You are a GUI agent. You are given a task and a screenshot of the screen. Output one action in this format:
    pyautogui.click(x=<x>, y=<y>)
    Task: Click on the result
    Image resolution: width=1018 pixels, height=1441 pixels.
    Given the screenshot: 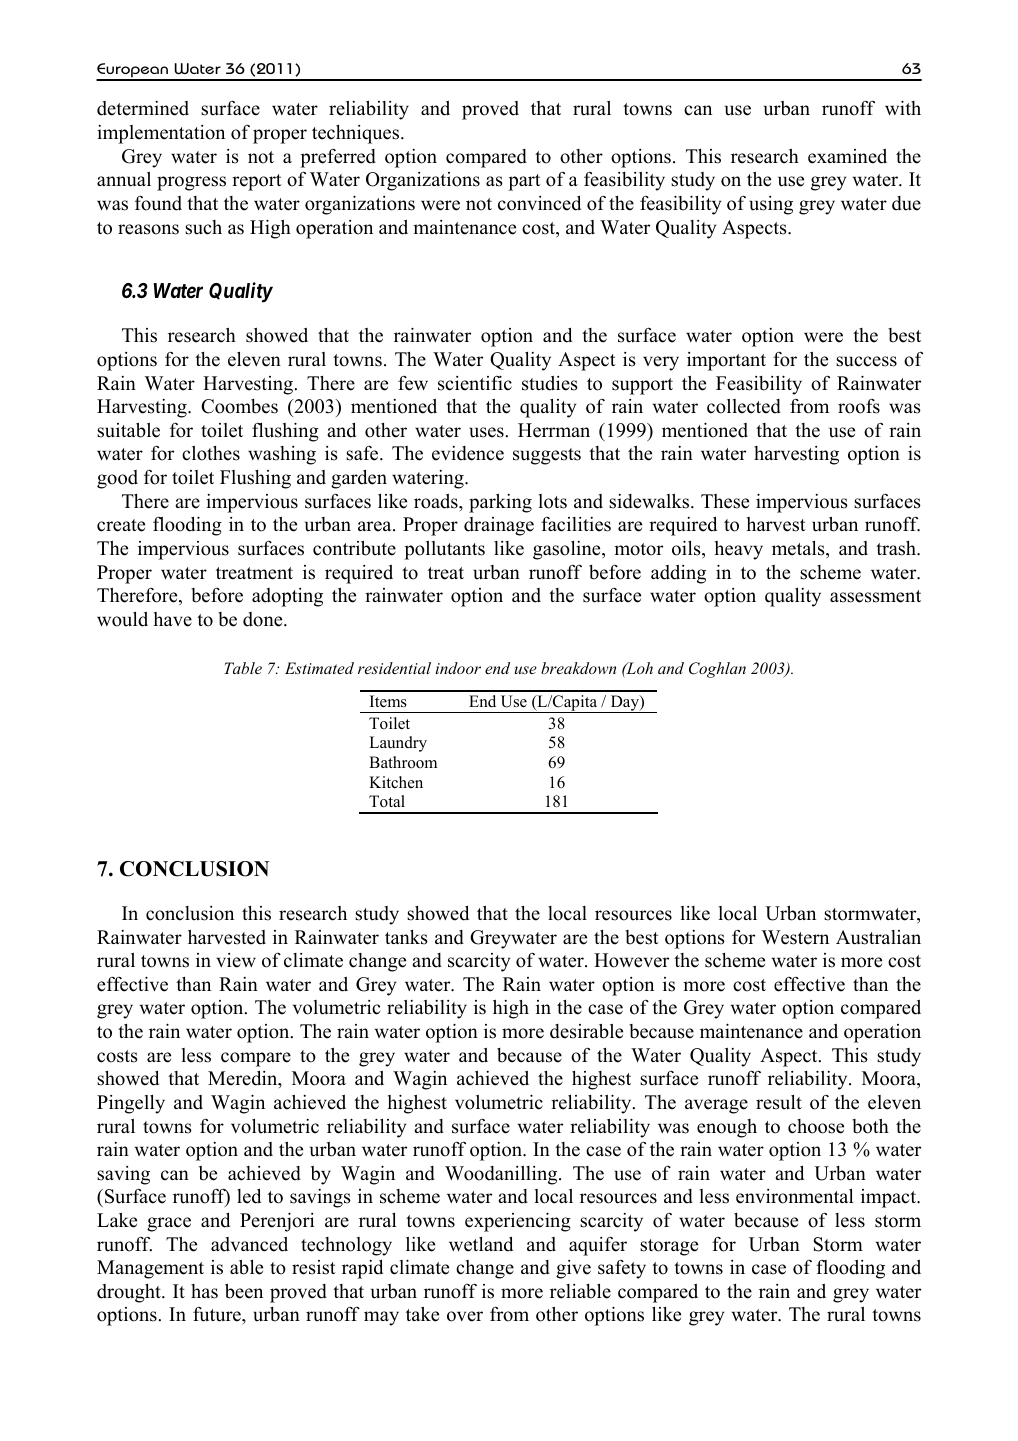 What is the action you would take?
    pyautogui.click(x=779, y=1102)
